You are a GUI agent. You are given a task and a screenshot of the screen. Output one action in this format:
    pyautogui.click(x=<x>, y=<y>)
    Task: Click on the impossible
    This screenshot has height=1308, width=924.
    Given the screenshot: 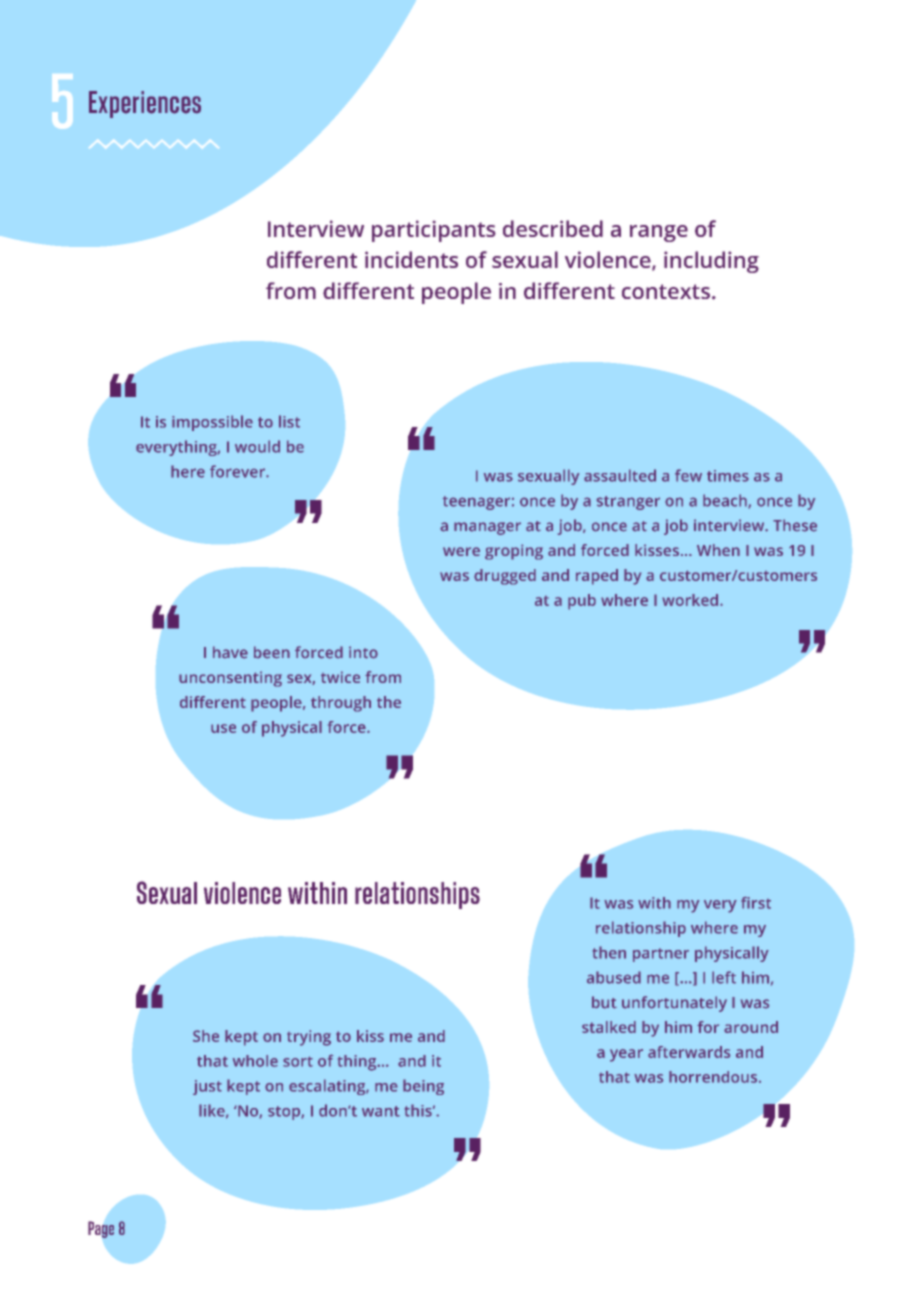 What is the action you would take?
    pyautogui.click(x=212, y=423)
